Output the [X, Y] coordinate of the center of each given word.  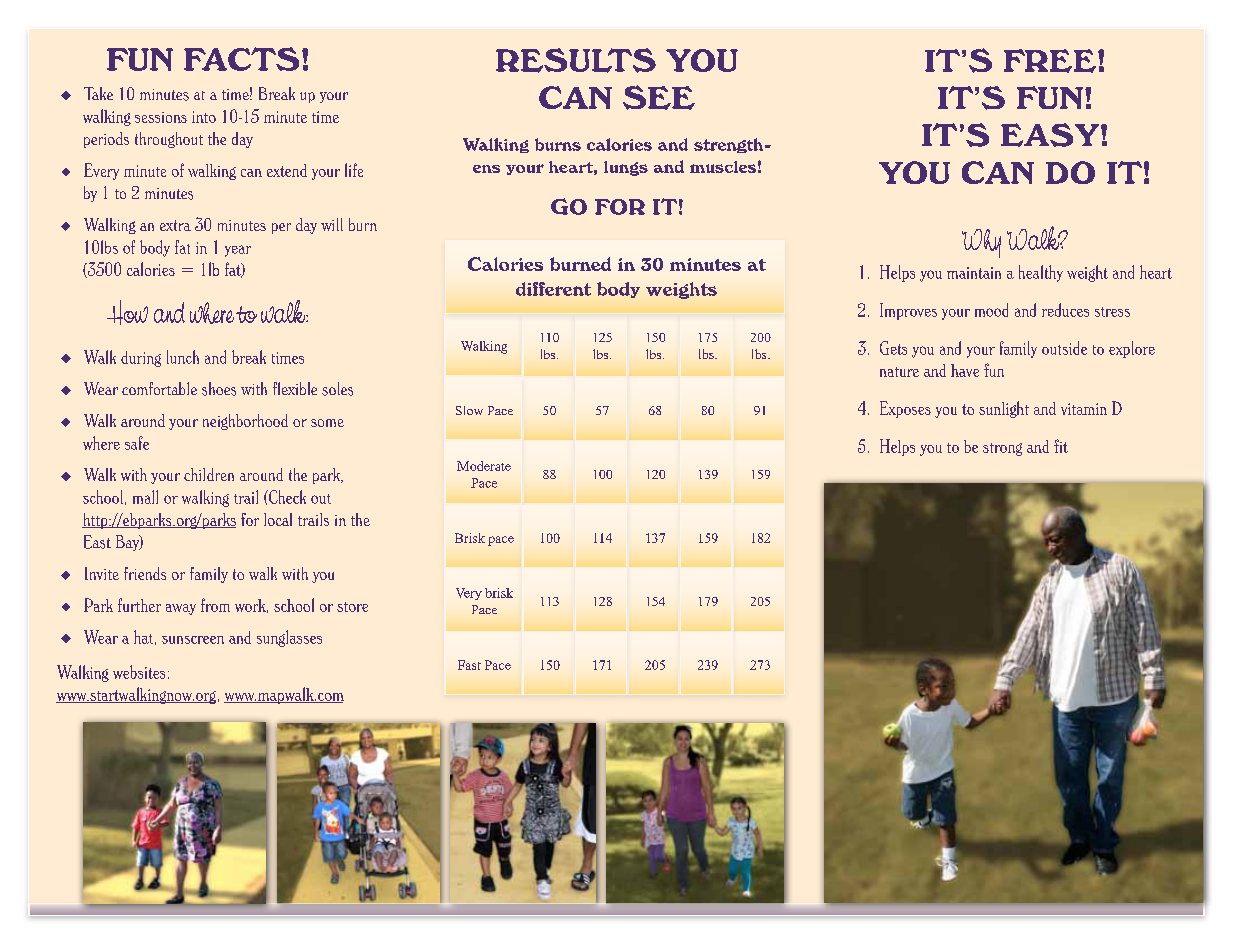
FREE [1050, 61]
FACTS [241, 59]
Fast [469, 665]
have [965, 370]
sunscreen [193, 640]
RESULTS [576, 60]
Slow [469, 410]
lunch [183, 357]
